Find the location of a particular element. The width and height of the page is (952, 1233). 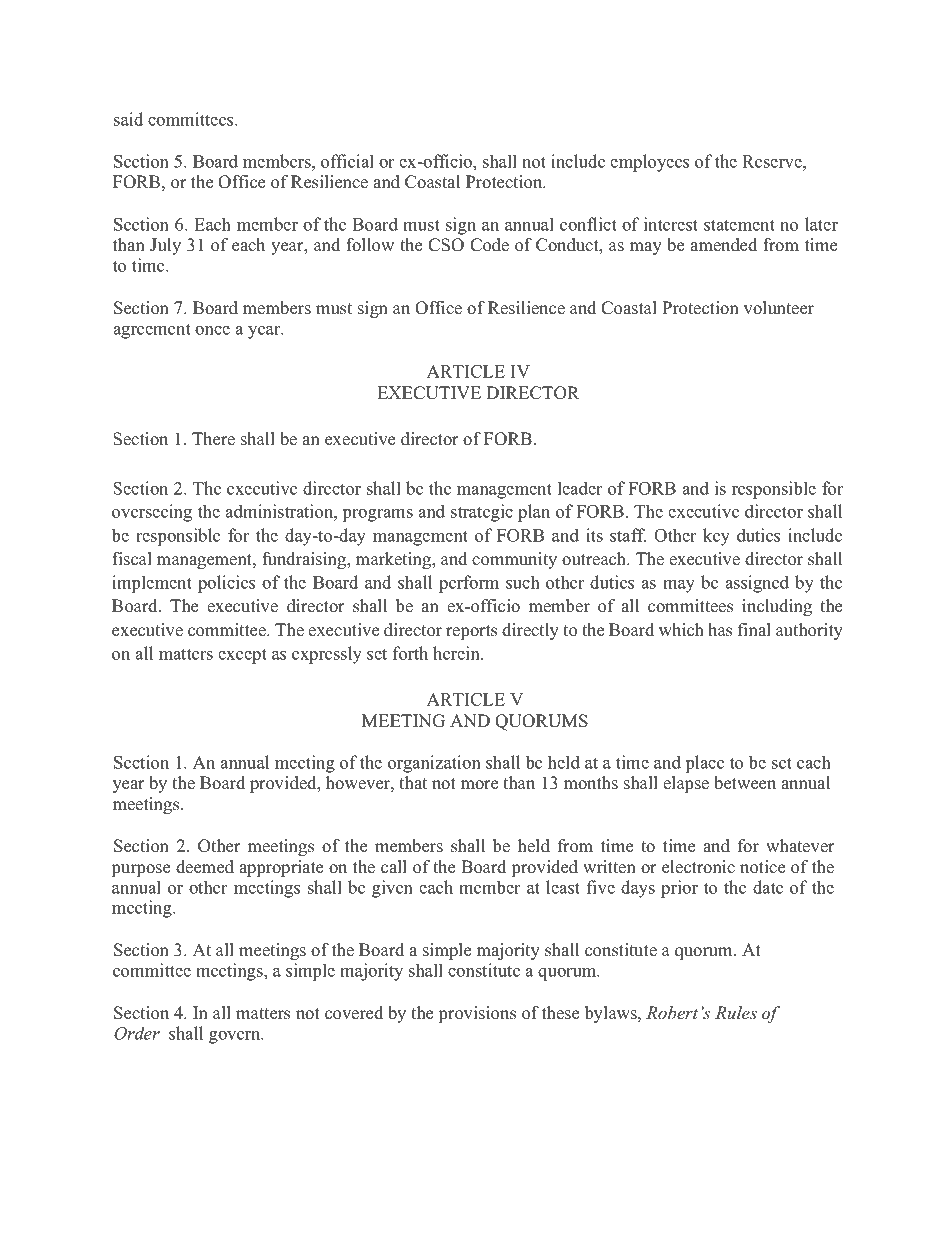

Rules is located at coordinates (736, 1013).
